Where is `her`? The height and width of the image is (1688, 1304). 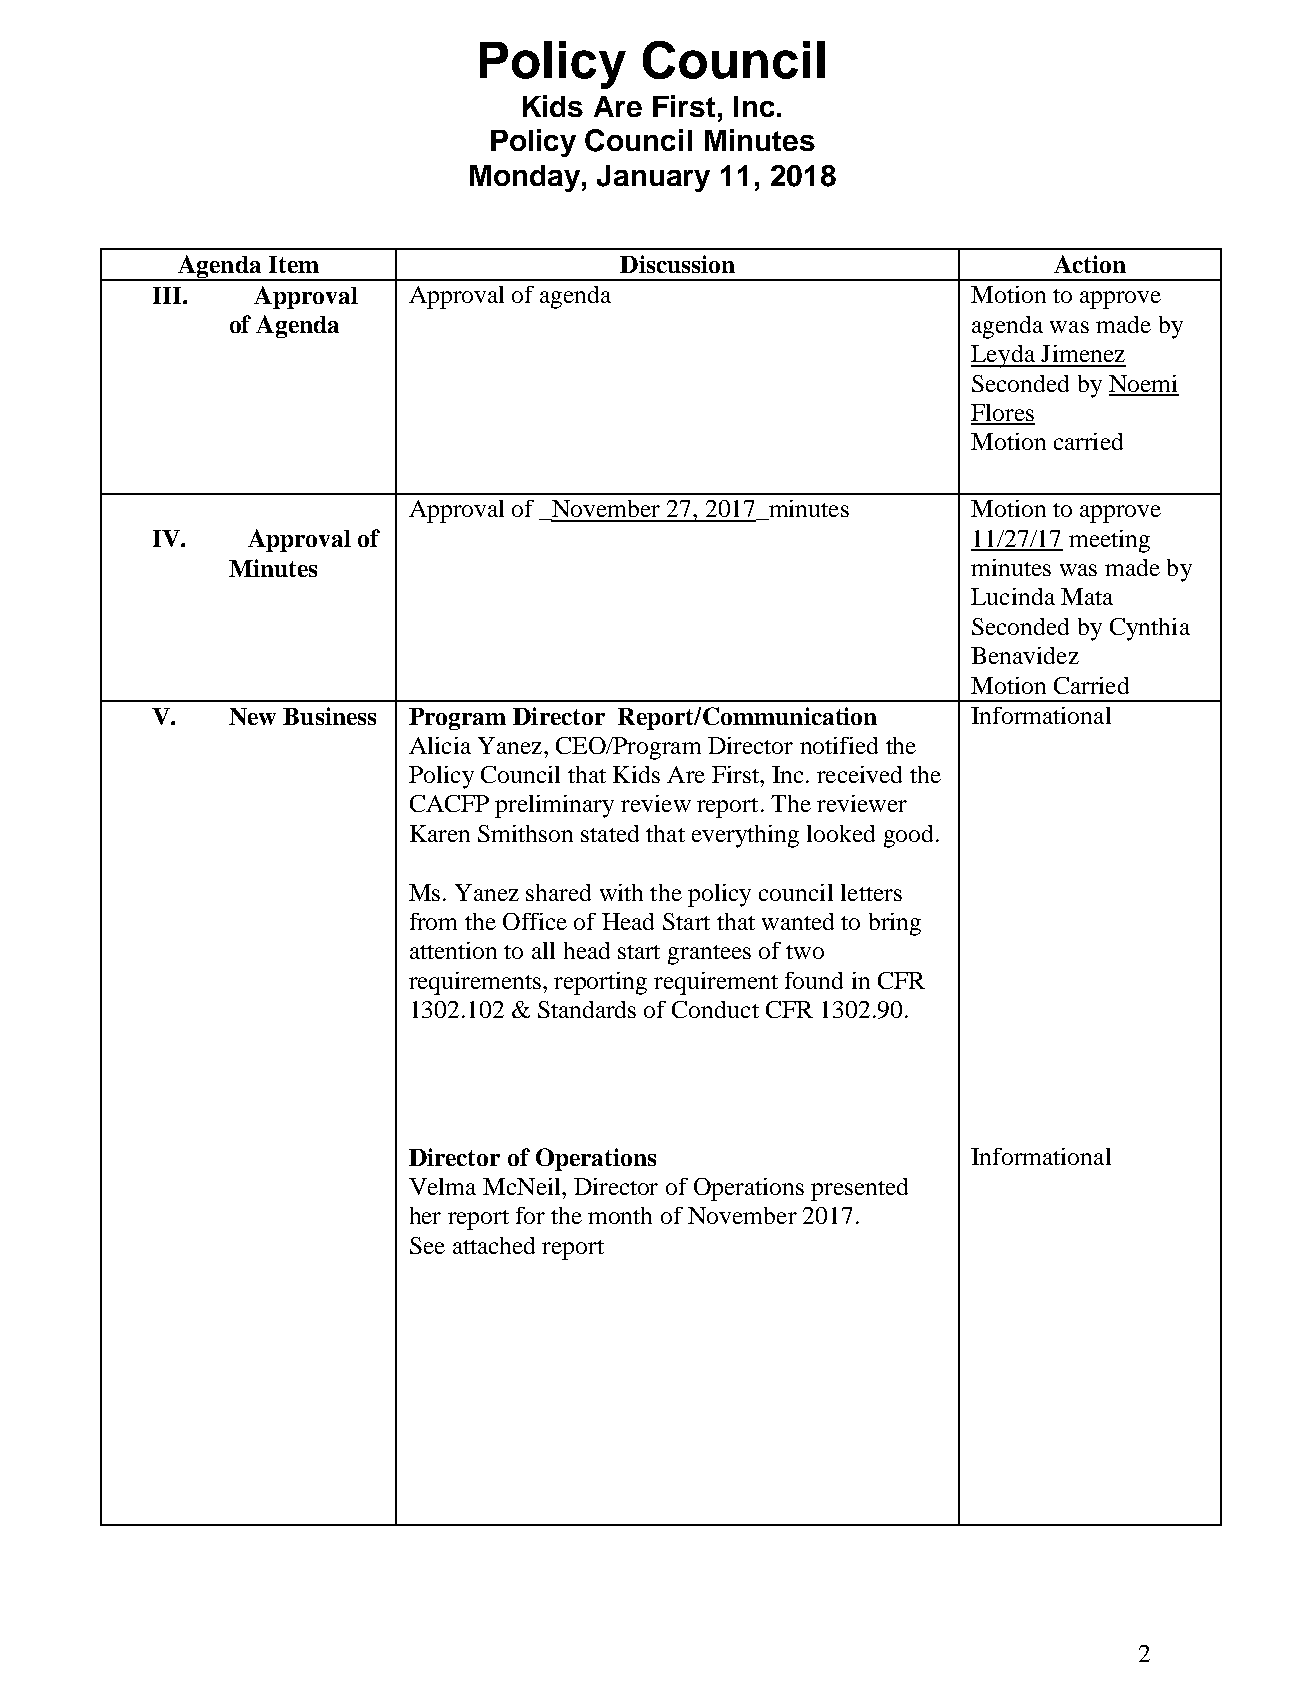
her is located at coordinates (425, 1215).
